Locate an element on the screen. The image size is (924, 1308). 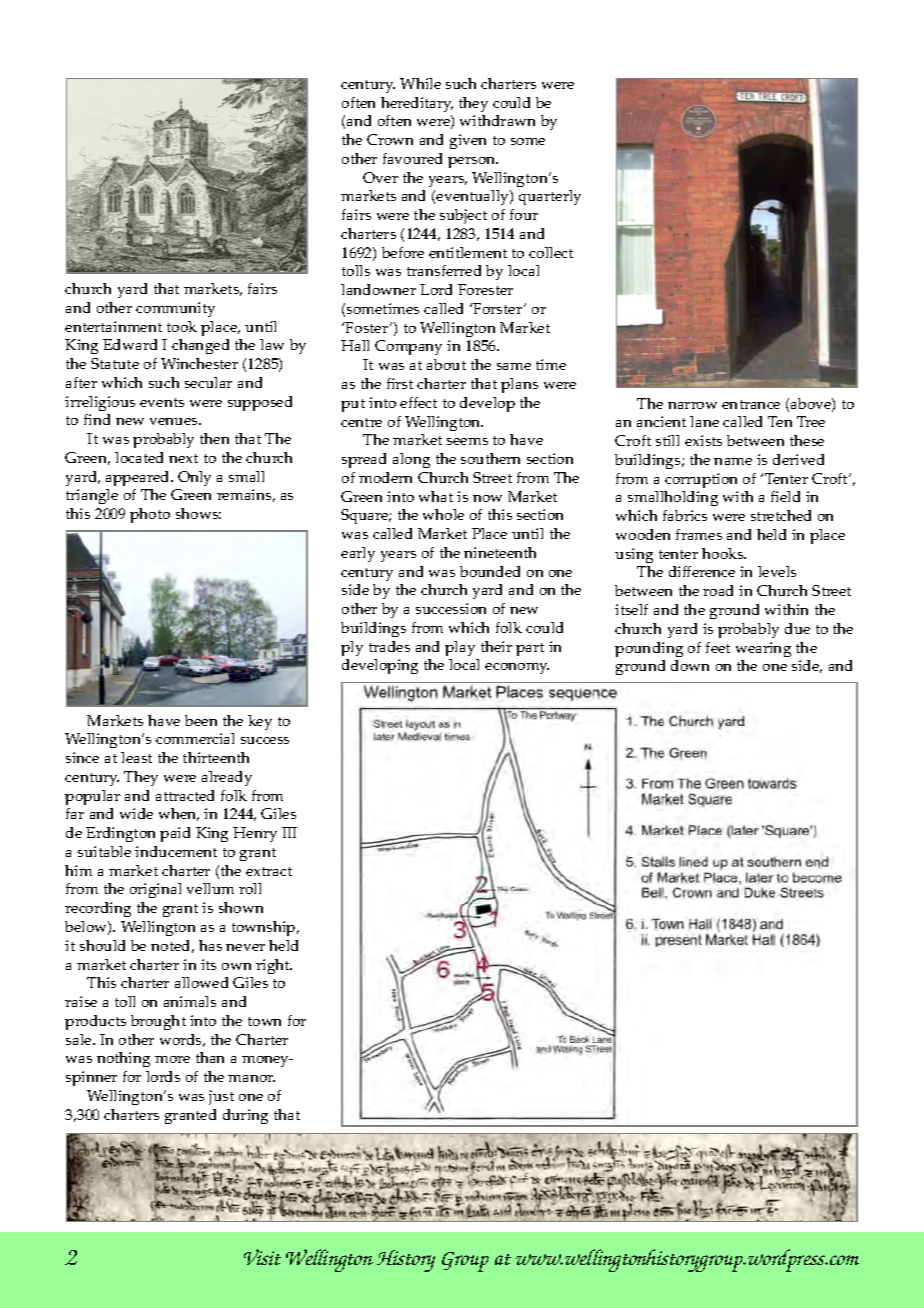
economy is located at coordinates (517, 668).
